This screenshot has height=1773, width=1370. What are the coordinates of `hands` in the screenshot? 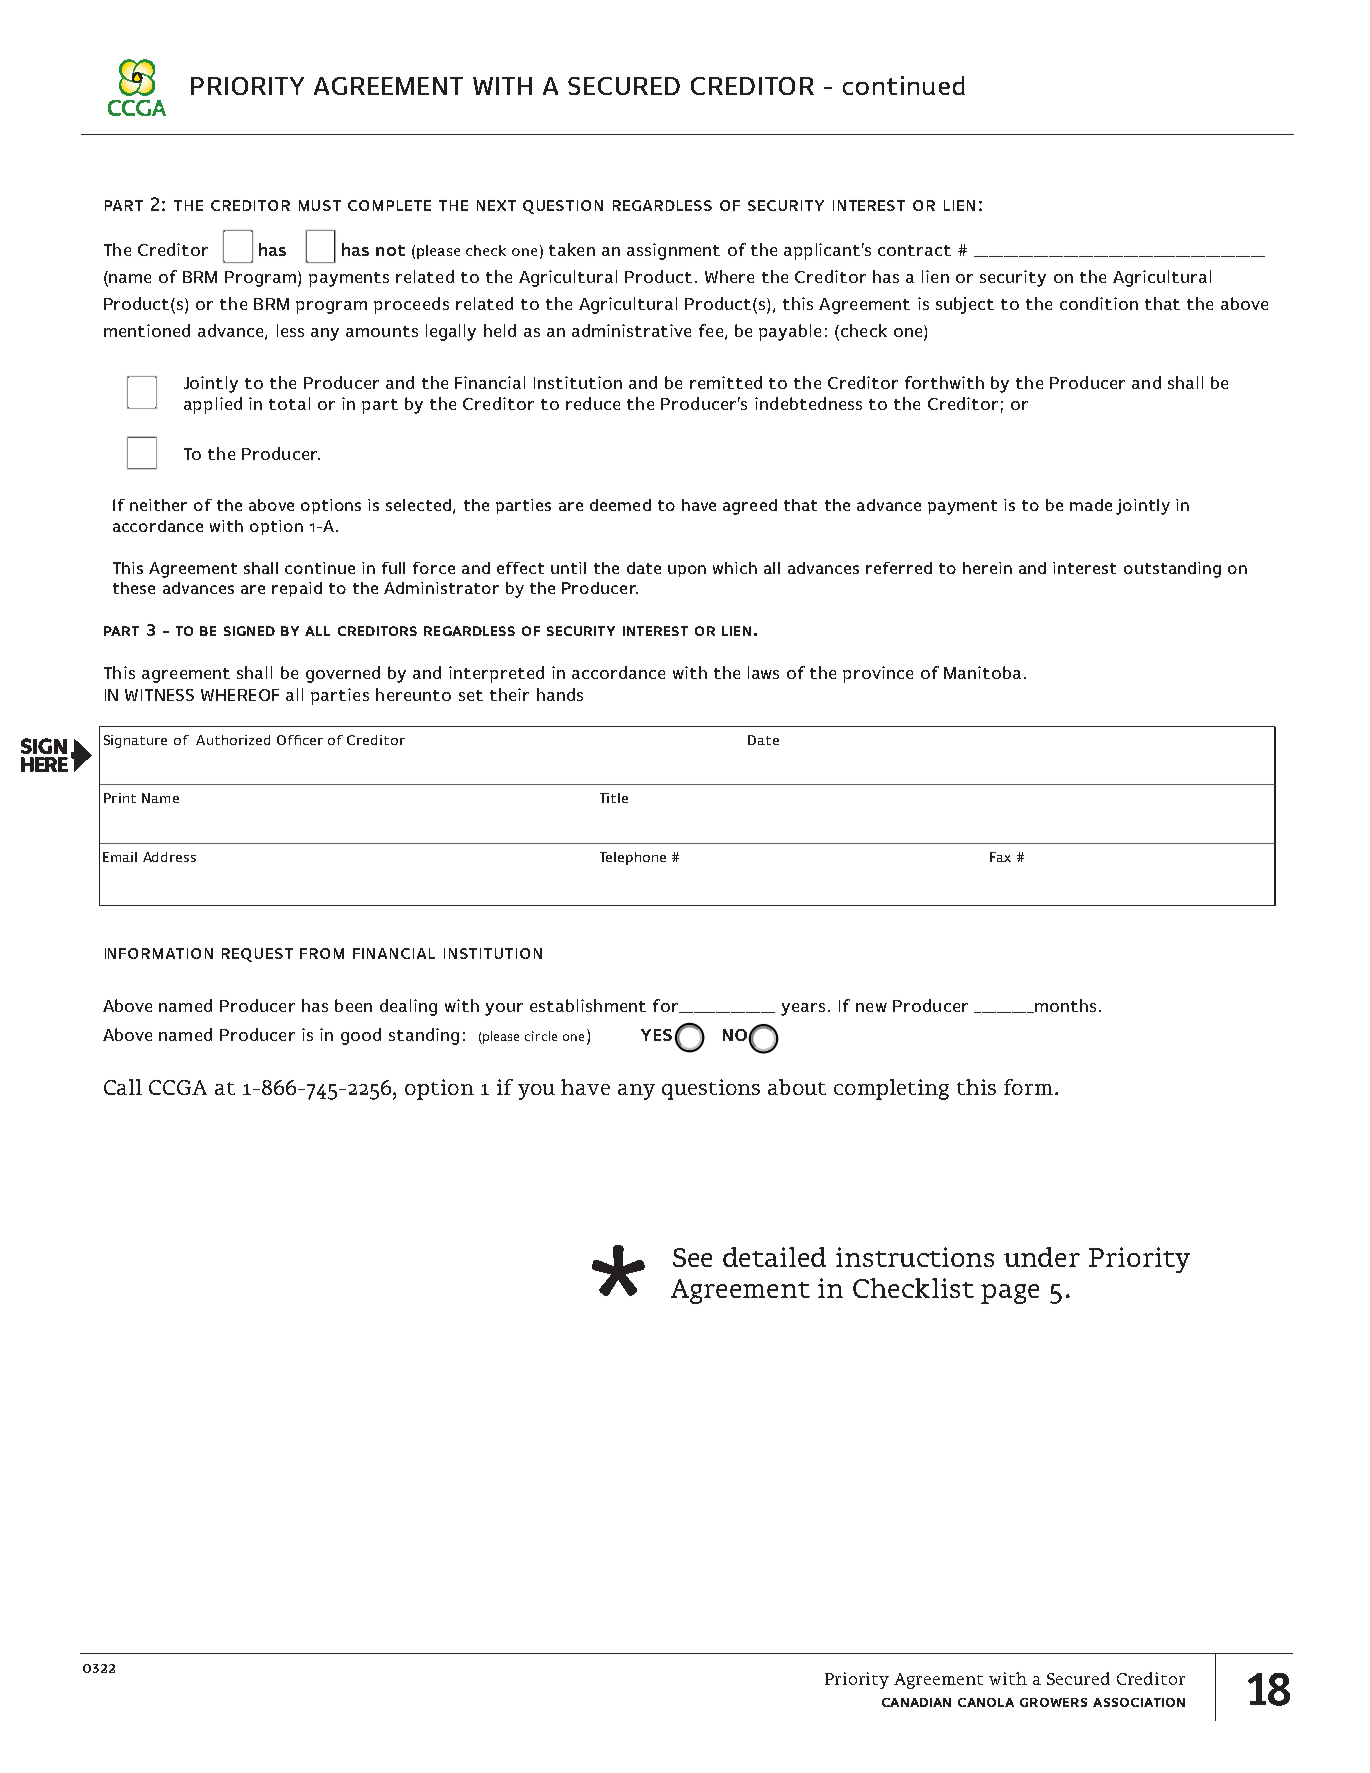 It's located at (560, 694).
